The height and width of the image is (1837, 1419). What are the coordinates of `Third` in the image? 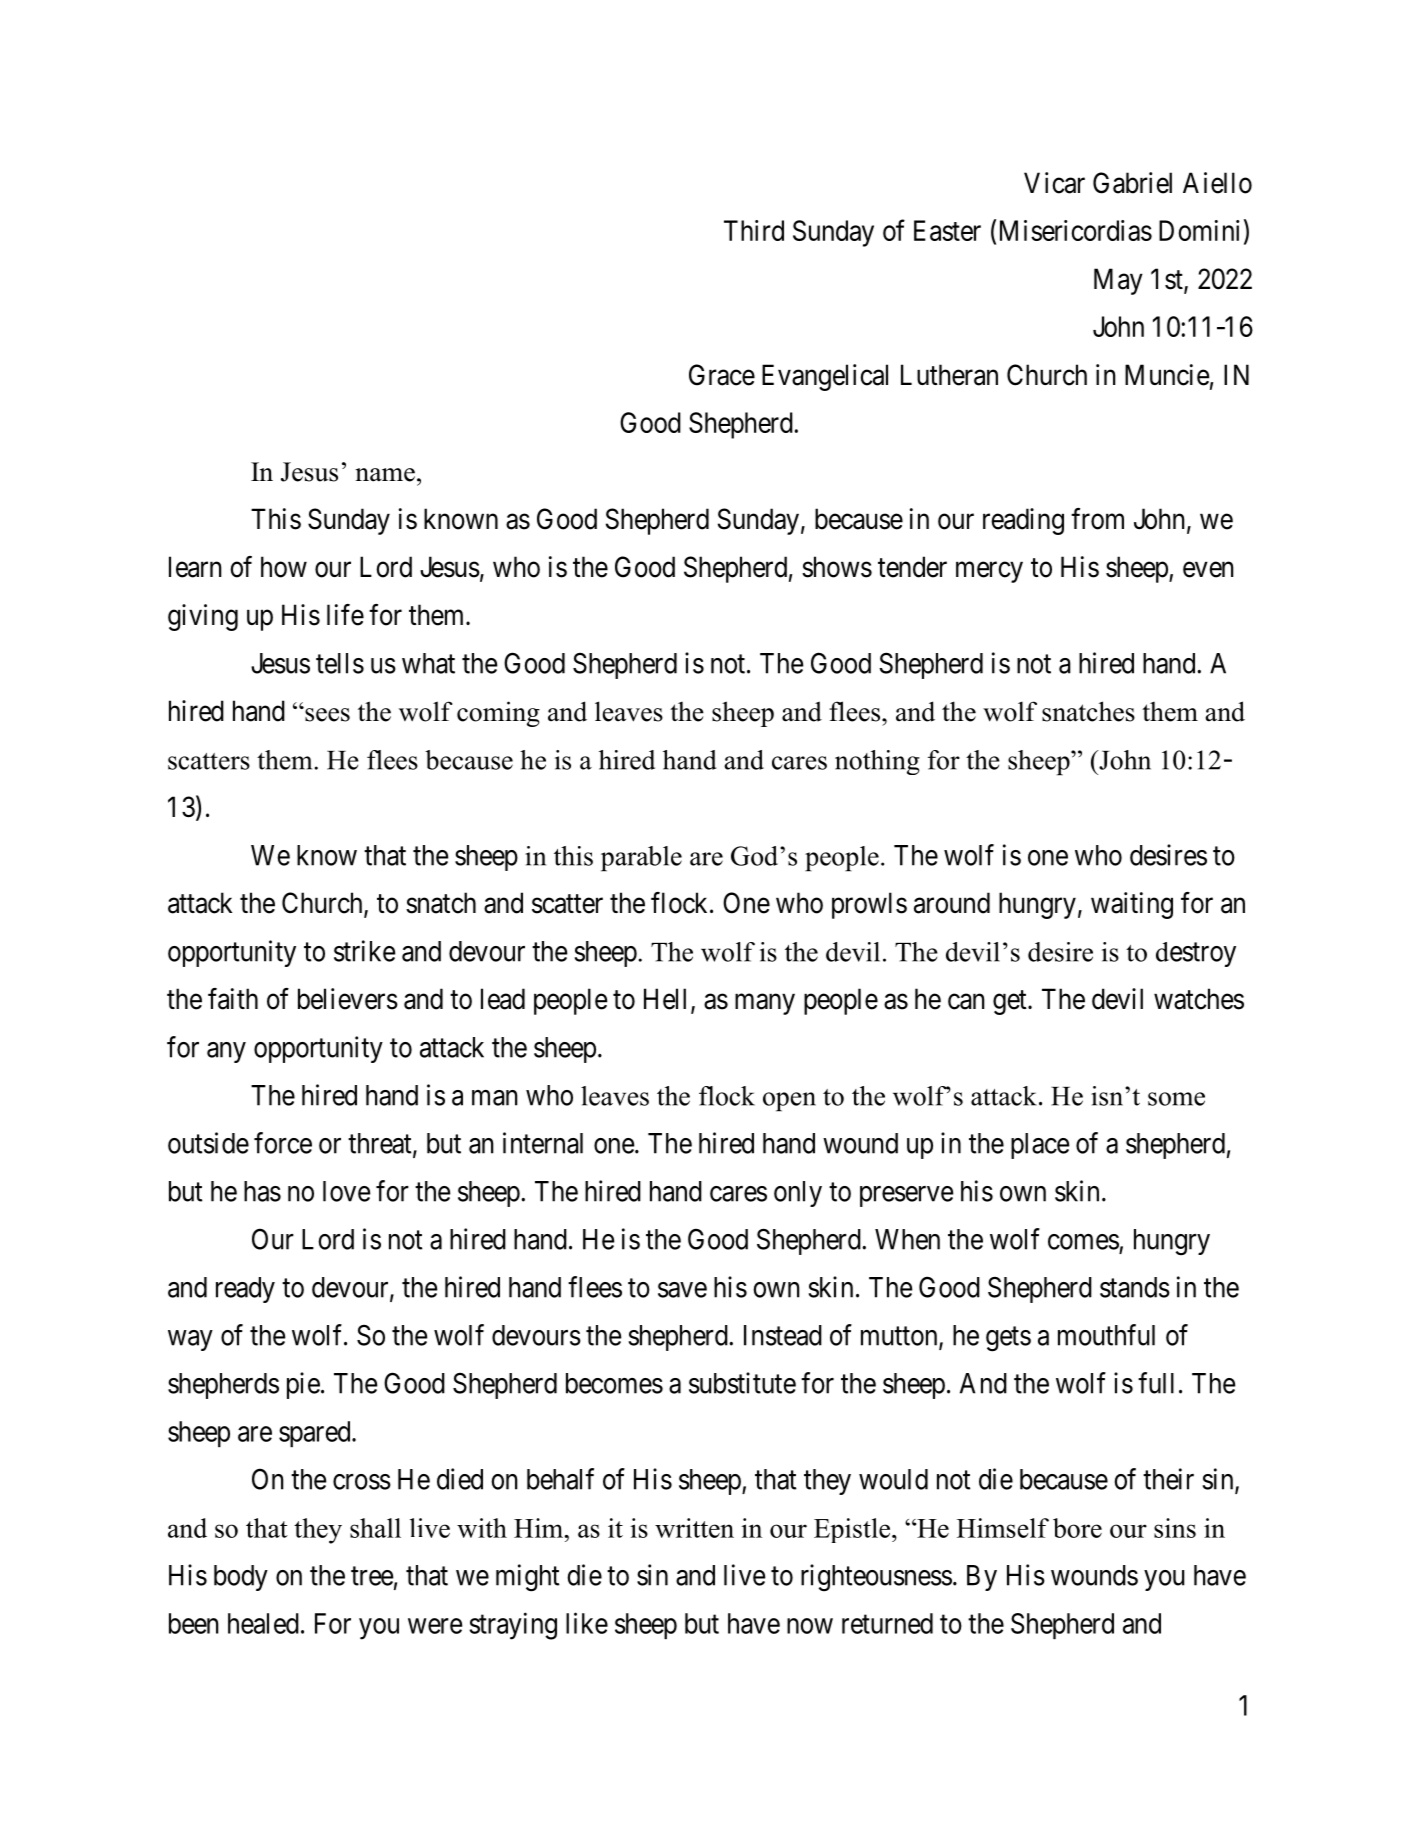 It's located at (754, 230).
